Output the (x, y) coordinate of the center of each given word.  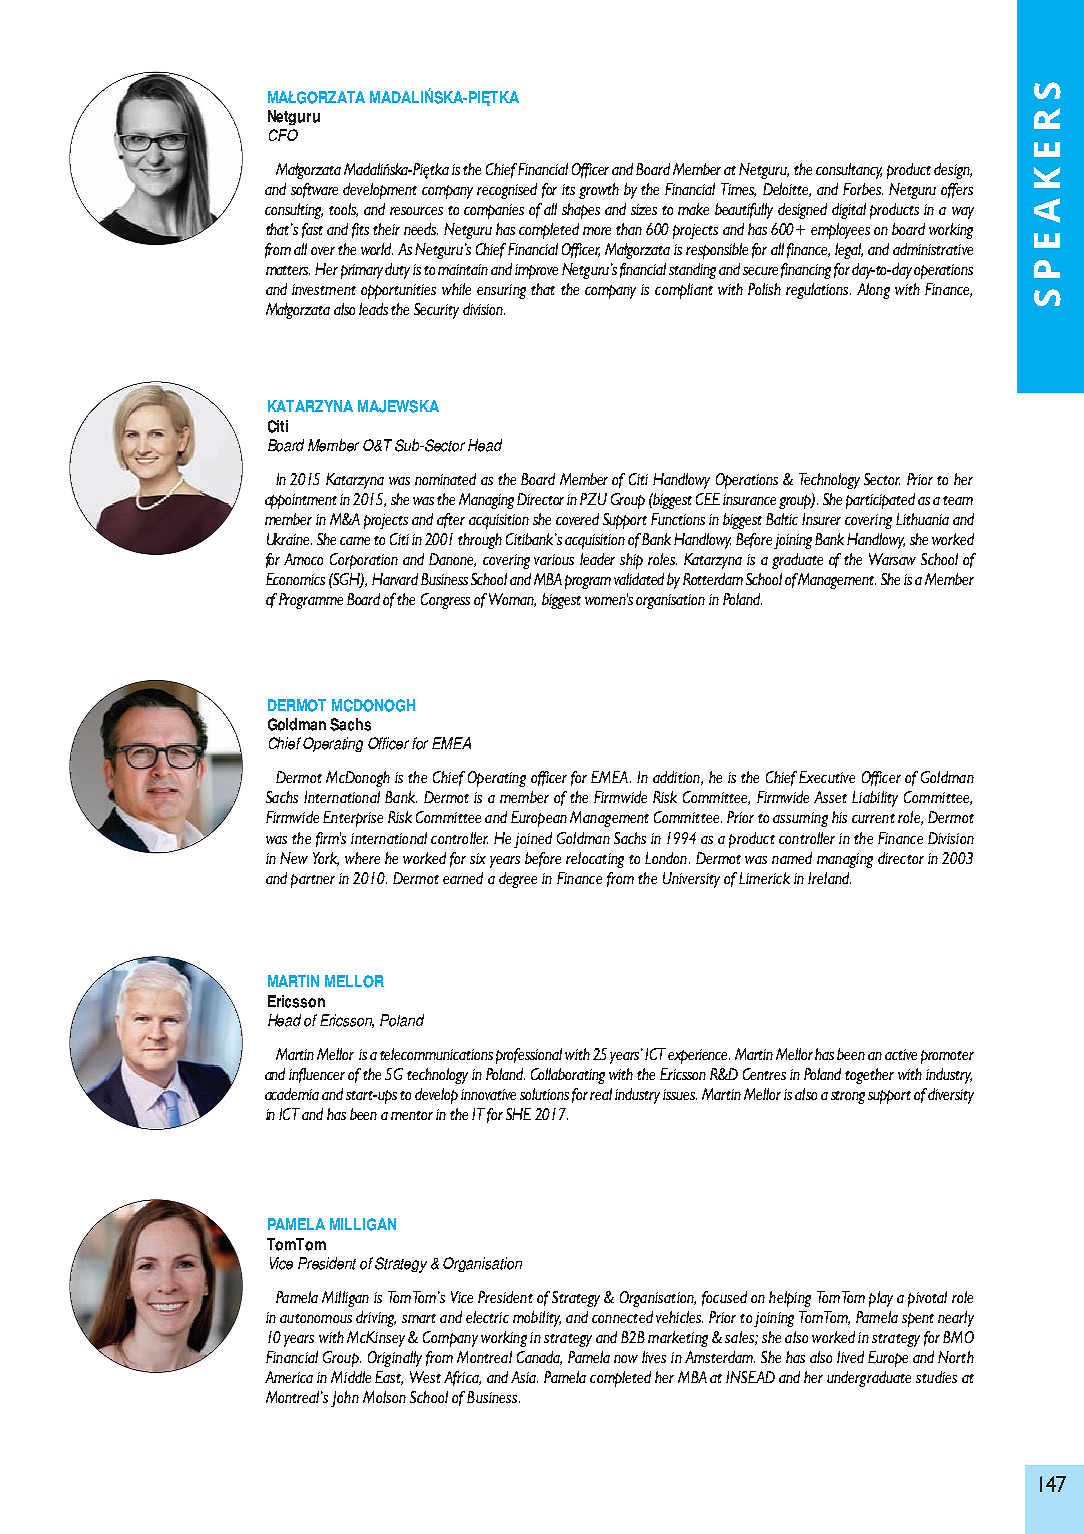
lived (850, 1357)
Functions (678, 519)
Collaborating (568, 1076)
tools (343, 210)
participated (880, 501)
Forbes (863, 189)
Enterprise (353, 819)
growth (599, 191)
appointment (301, 501)
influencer (317, 1075)
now (626, 1359)
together (869, 1076)
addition (677, 778)
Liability (875, 799)
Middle (351, 1377)
